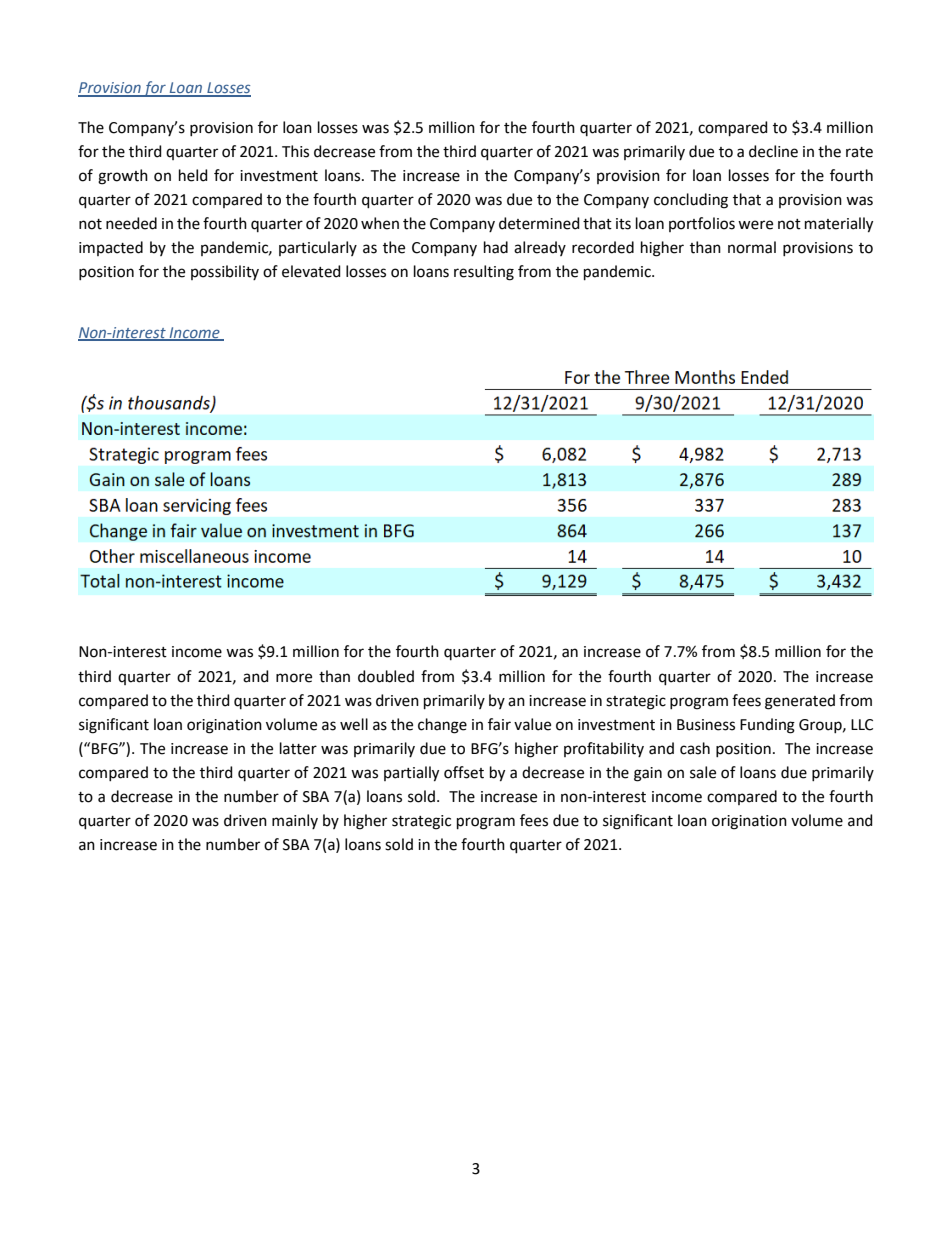 This image has height=1233, width=952. I want to click on mainly, so click(295, 821).
